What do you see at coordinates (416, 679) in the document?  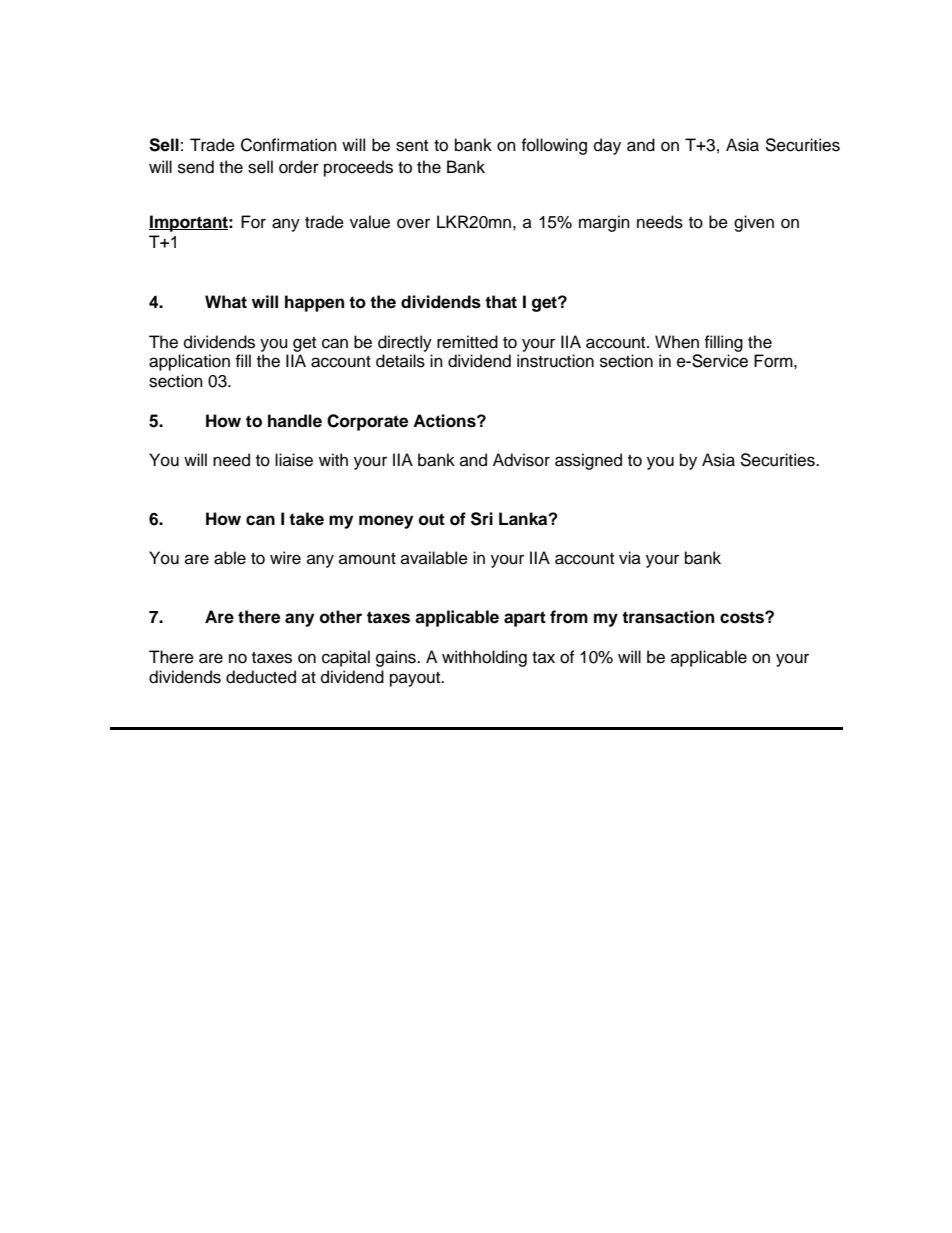 I see `payout` at bounding box center [416, 679].
